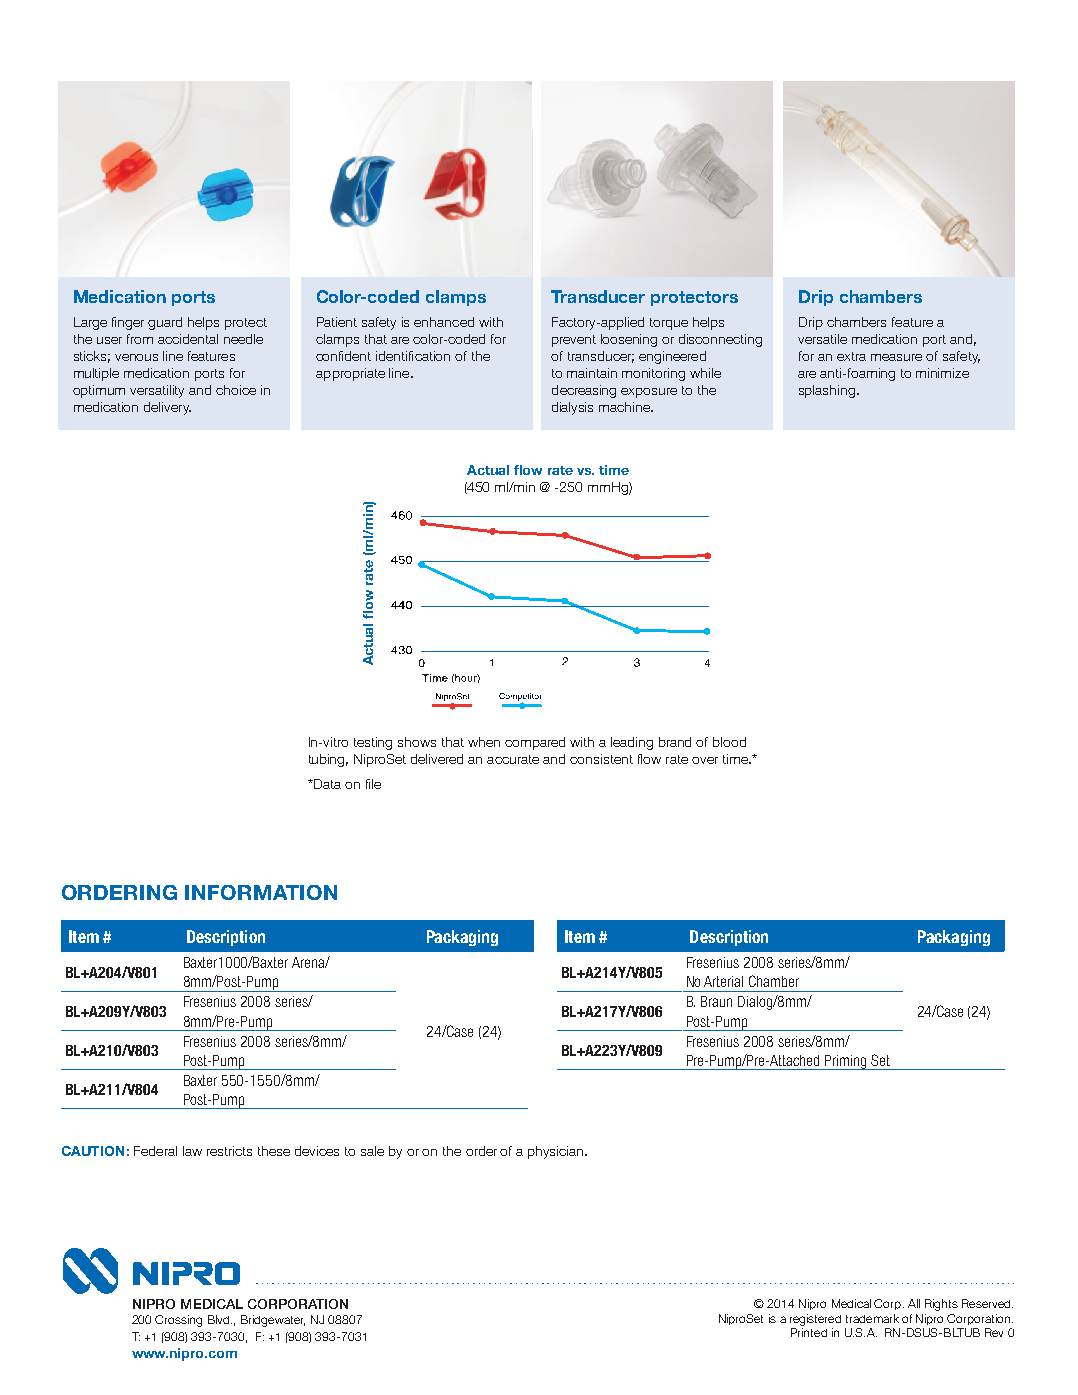  I want to click on INFORMATION, so click(261, 892).
